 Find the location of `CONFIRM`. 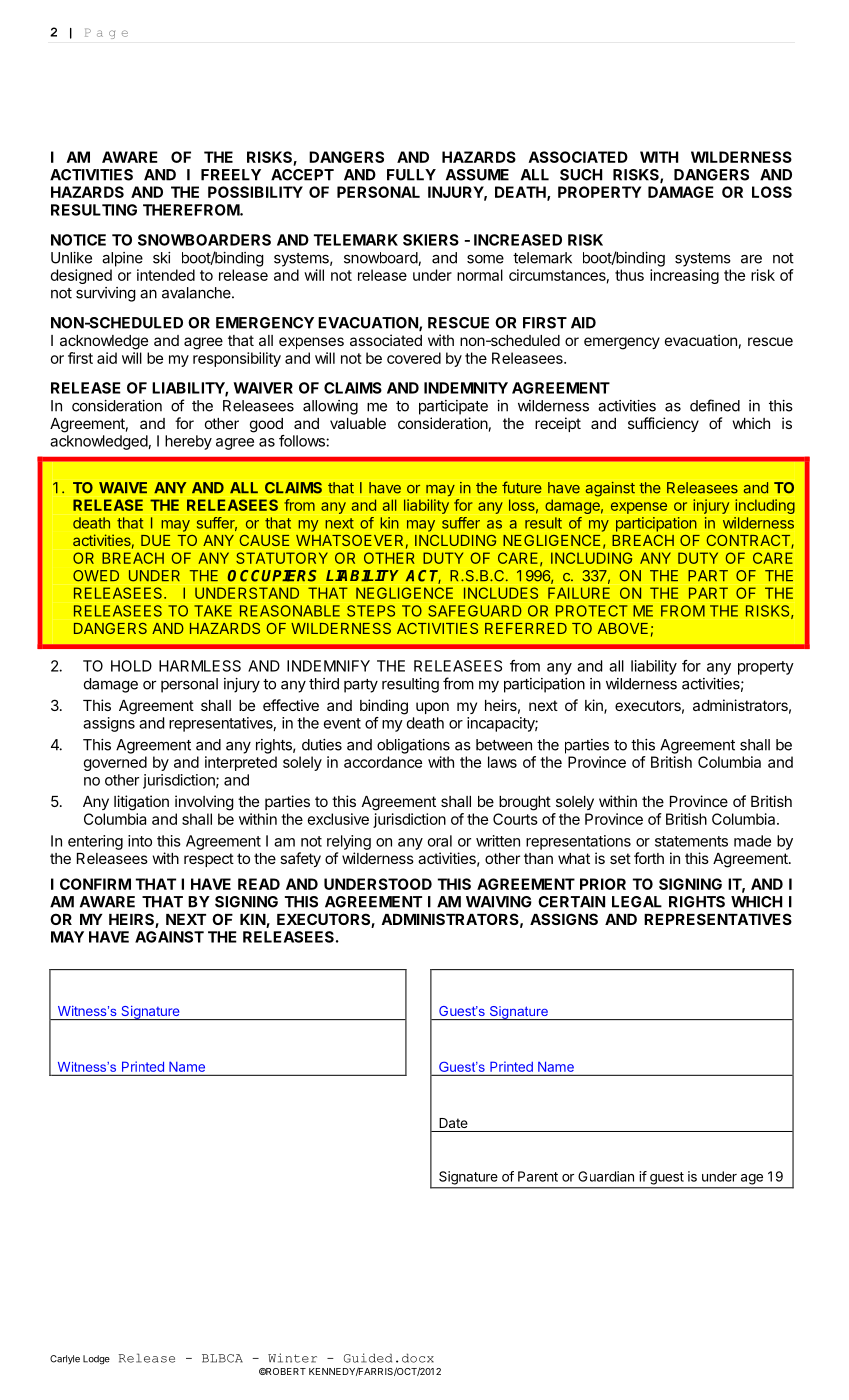

CONFIRM is located at coordinates (95, 884).
